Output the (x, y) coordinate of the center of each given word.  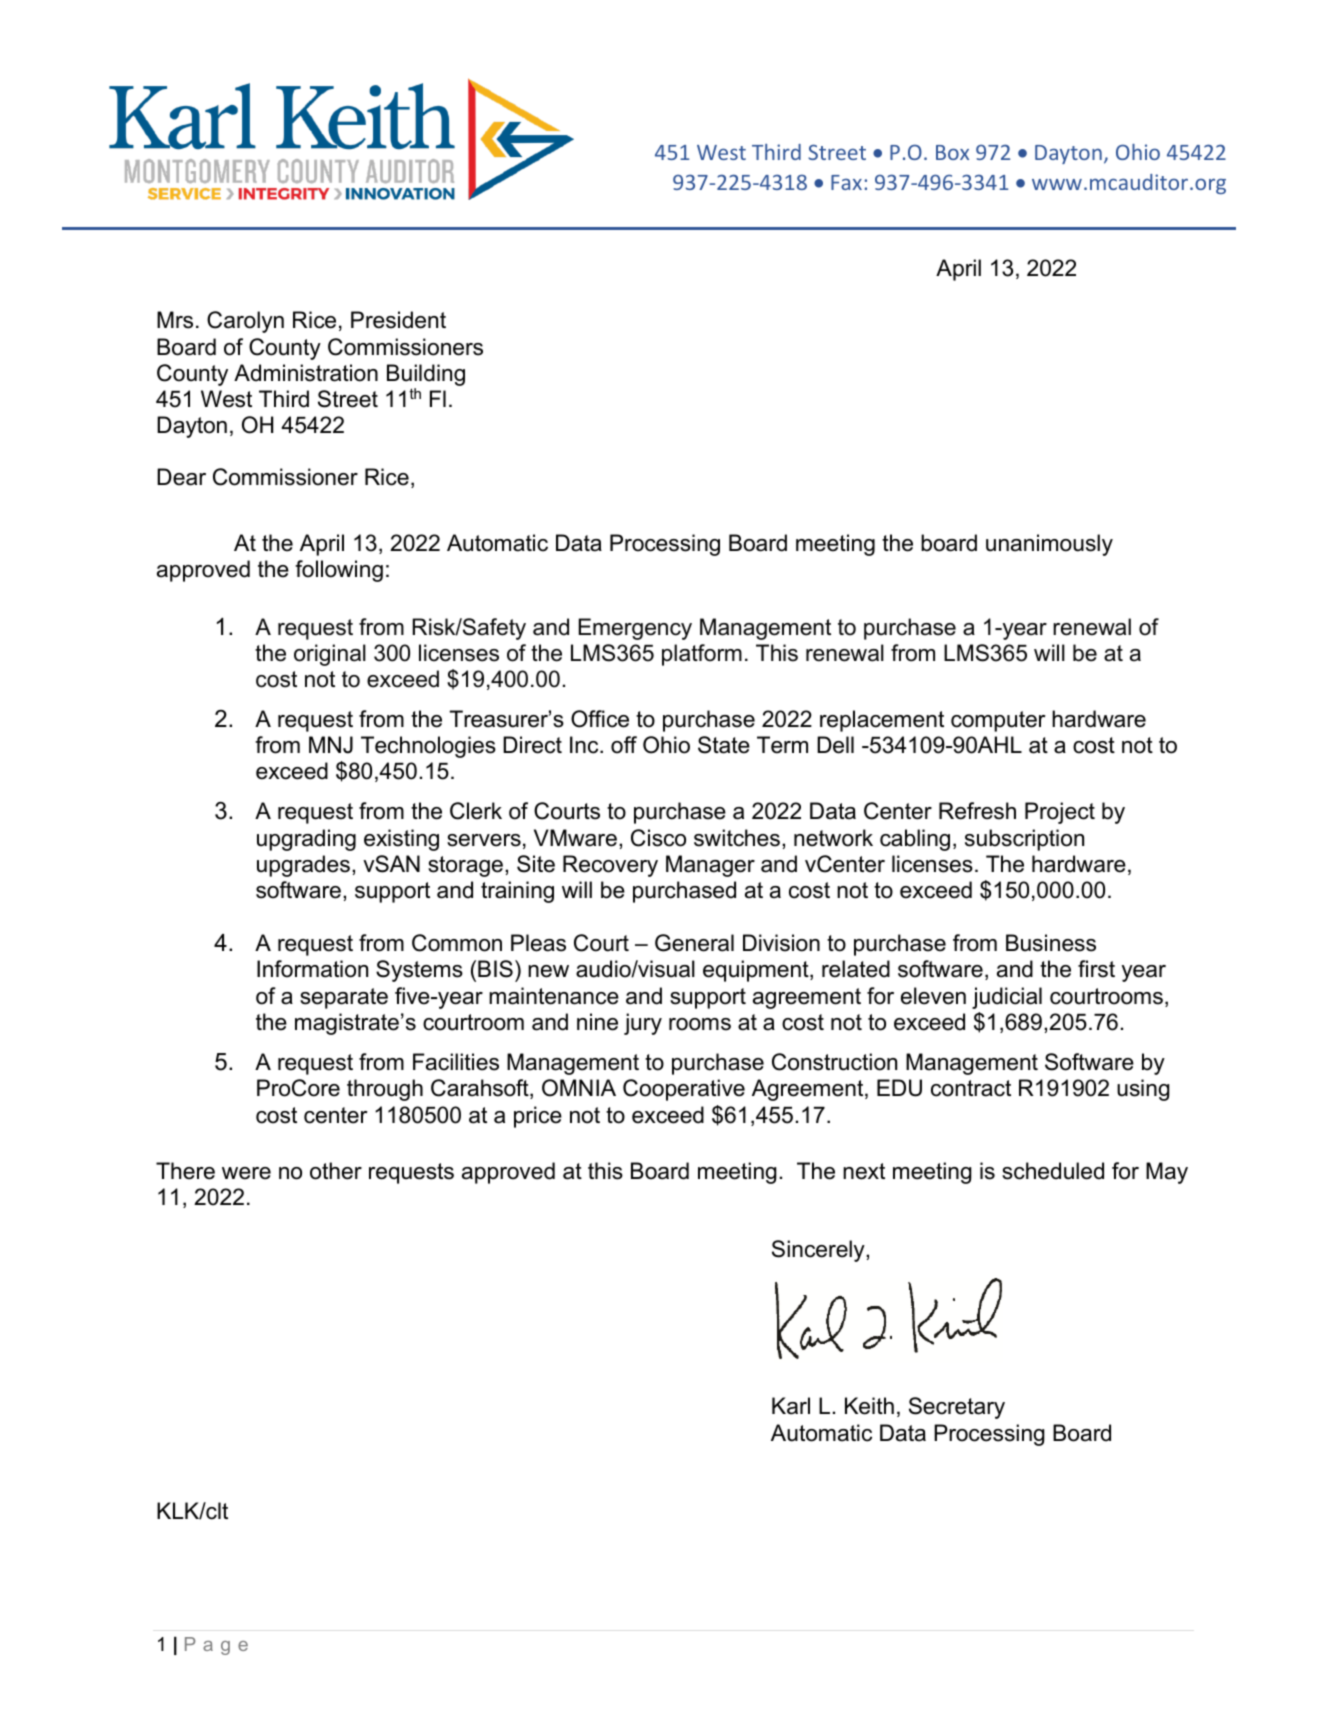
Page (216, 1646)
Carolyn (245, 322)
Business (1051, 943)
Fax (846, 182)
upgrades (303, 866)
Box (952, 152)
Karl (791, 1406)
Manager (710, 866)
